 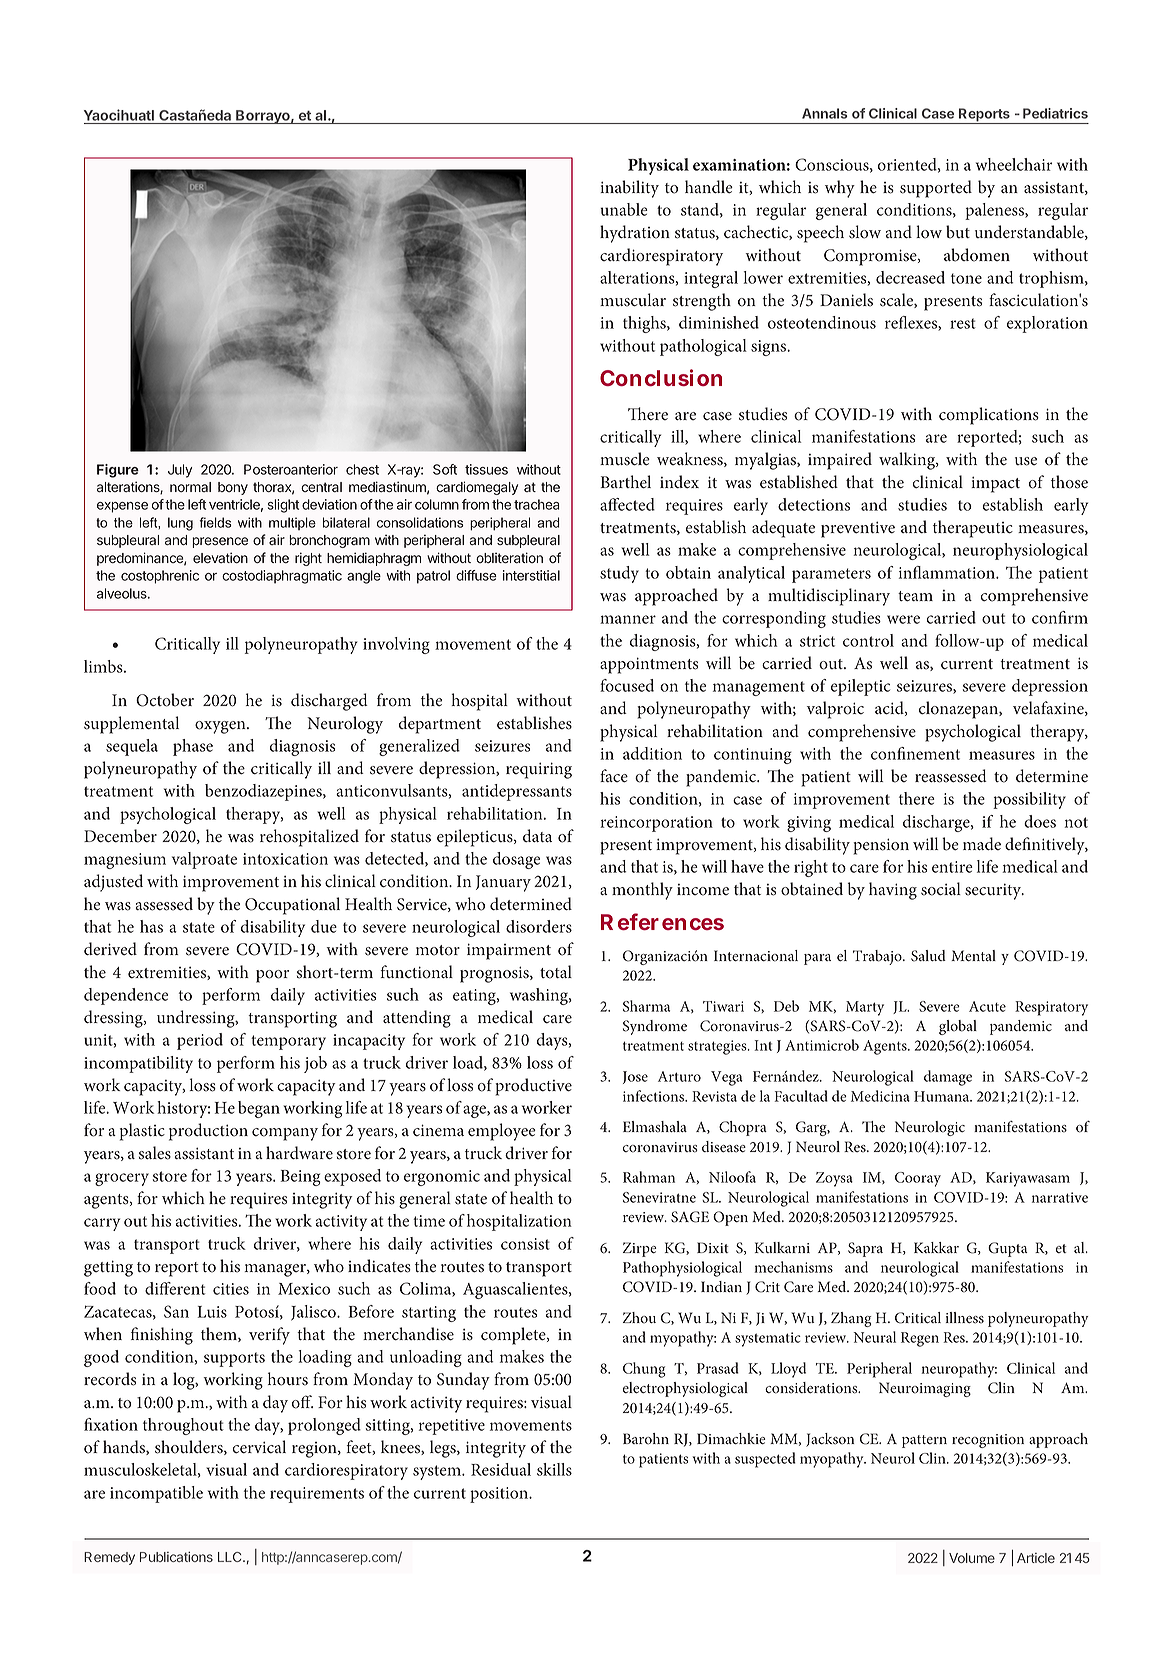 What do you see at coordinates (231, 1289) in the screenshot?
I see `cities` at bounding box center [231, 1289].
